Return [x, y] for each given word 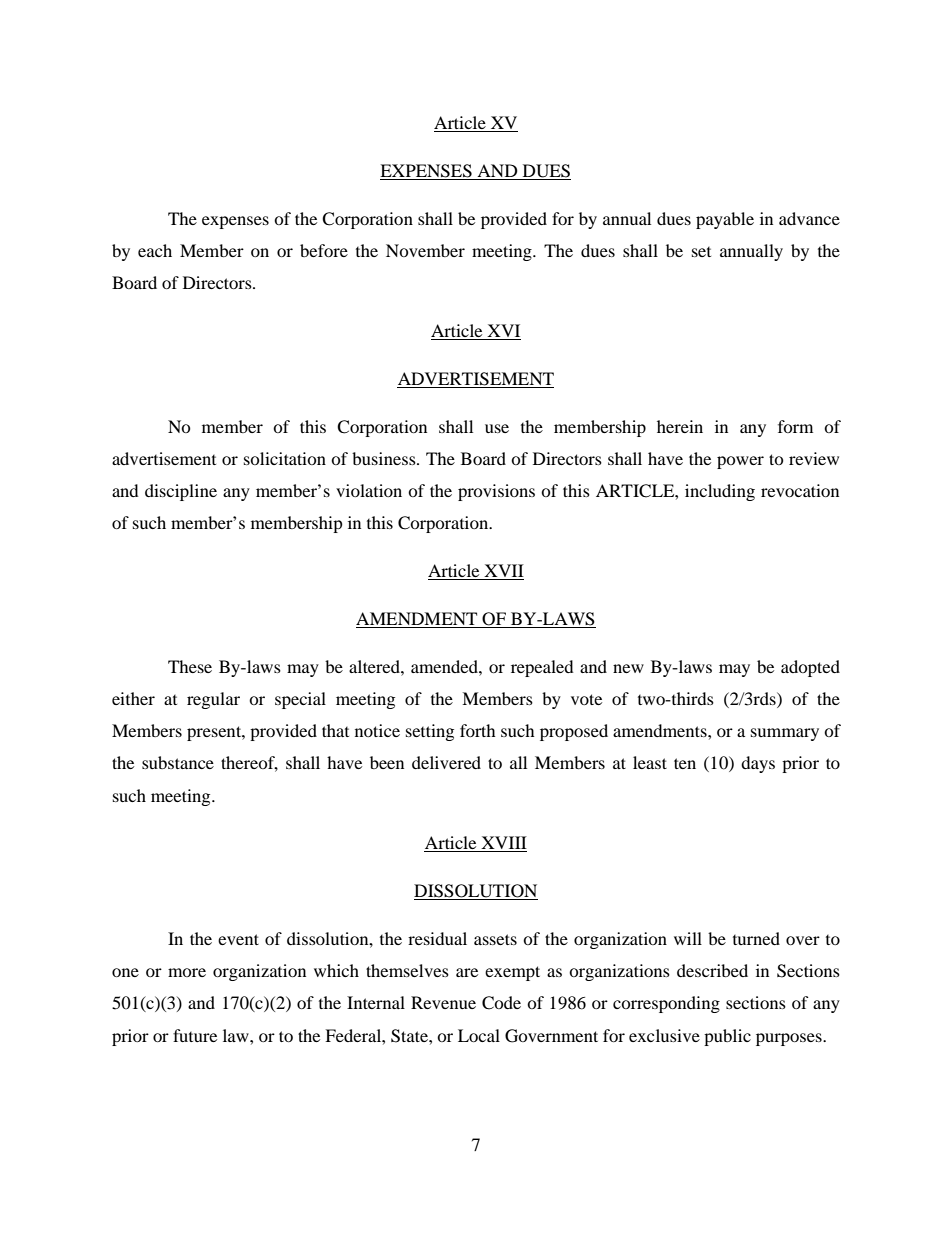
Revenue [443, 1002]
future [195, 1035]
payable [725, 220]
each [155, 250]
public [727, 1037]
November [425, 250]
